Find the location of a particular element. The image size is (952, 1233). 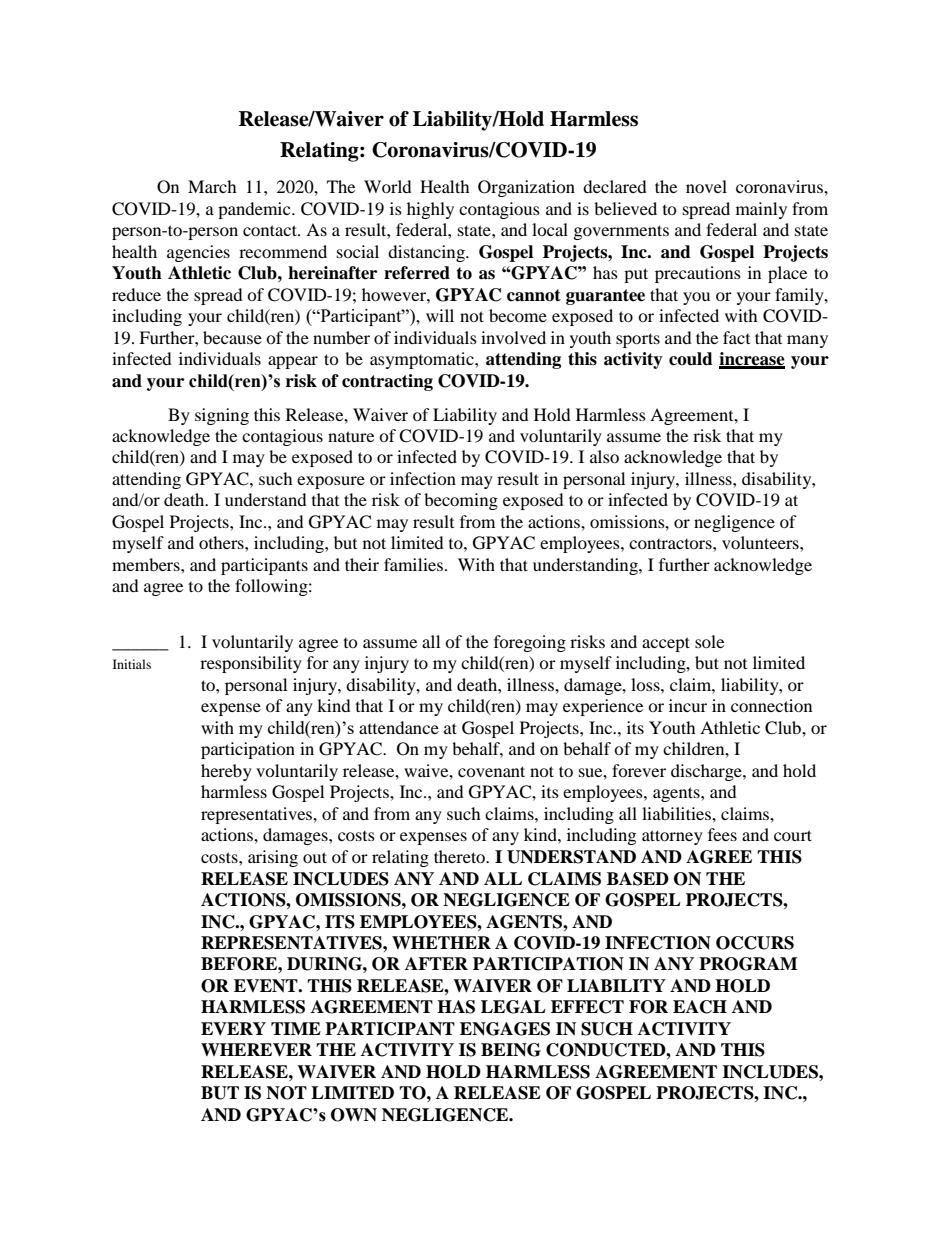

WHEREVER is located at coordinates (256, 1050).
